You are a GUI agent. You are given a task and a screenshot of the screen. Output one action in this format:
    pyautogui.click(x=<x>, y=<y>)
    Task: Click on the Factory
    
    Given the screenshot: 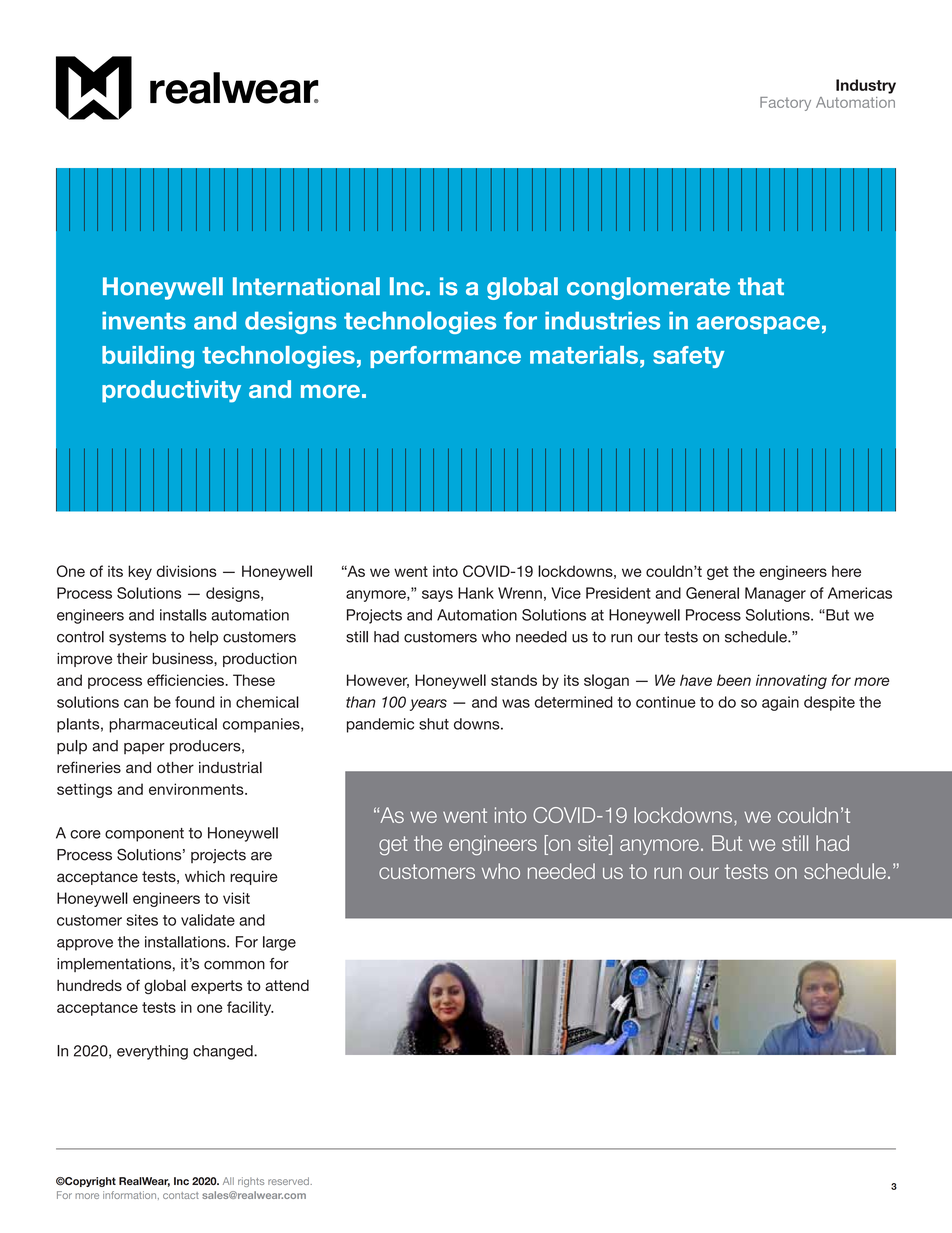 What is the action you would take?
    pyautogui.click(x=785, y=104)
